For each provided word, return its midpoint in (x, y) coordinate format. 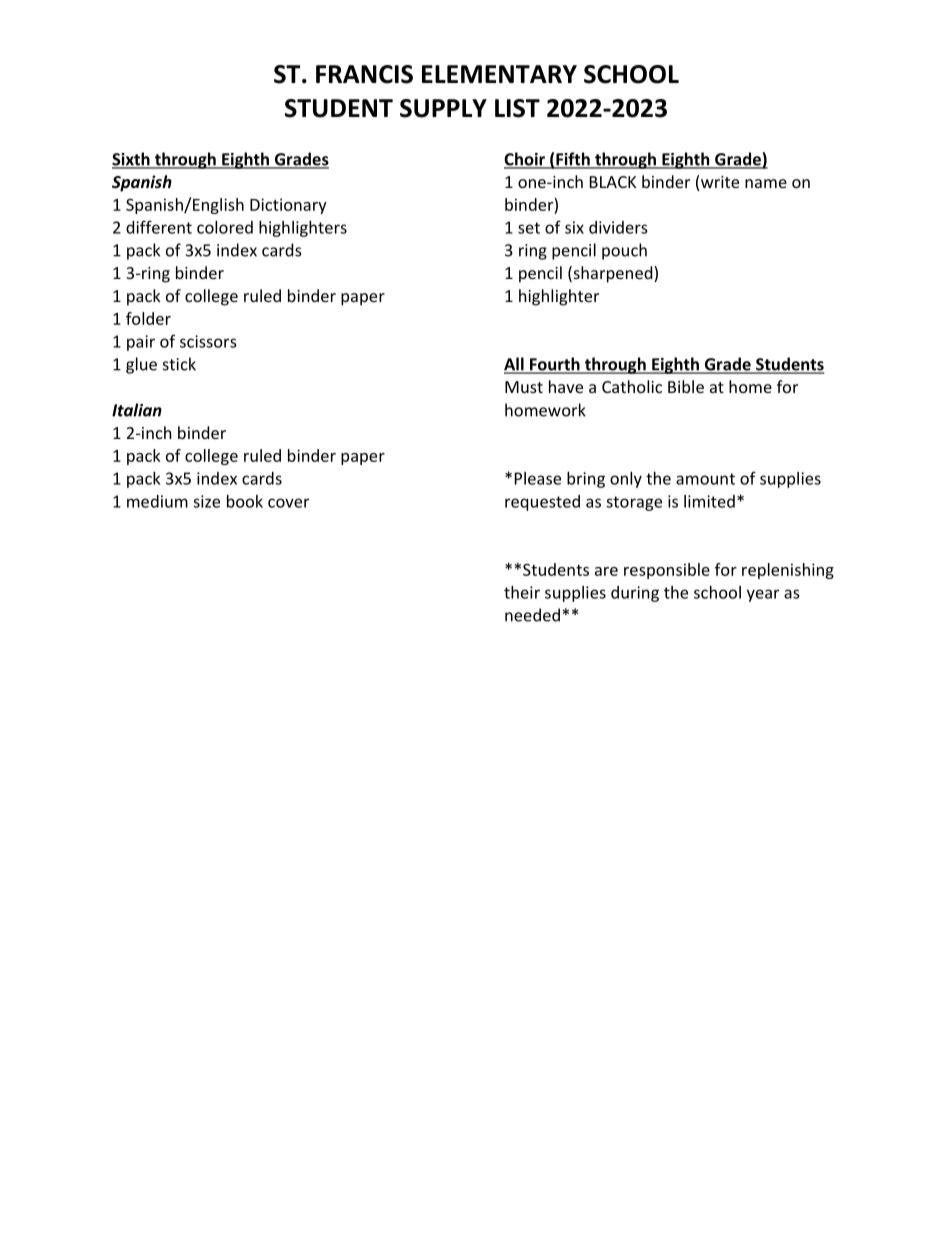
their (522, 592)
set (529, 228)
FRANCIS (364, 74)
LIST (517, 108)
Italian (137, 410)
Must (524, 387)
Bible (686, 386)
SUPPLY (443, 108)
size (206, 501)
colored (225, 227)
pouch (624, 251)
